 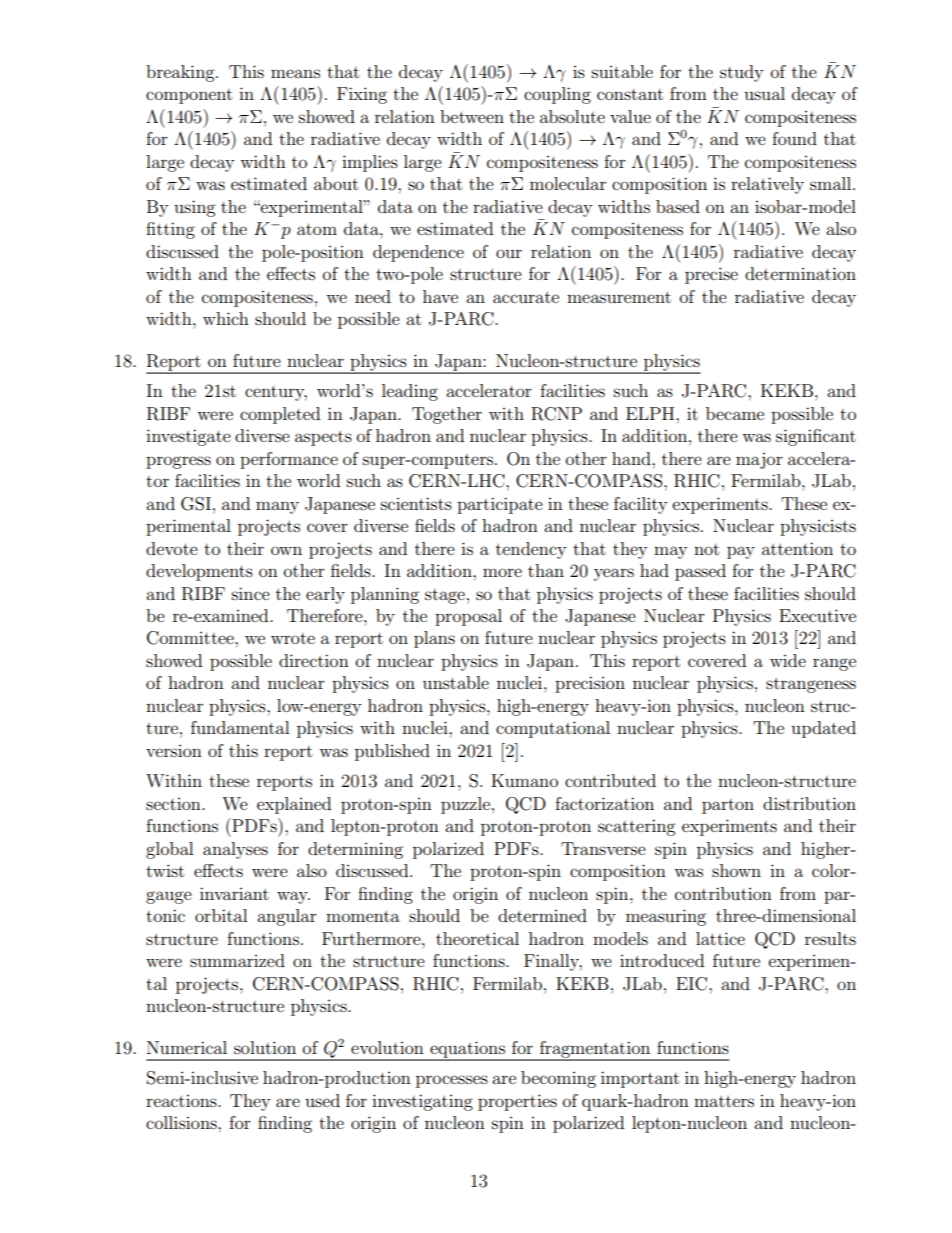 I want to click on usual, so click(x=764, y=93).
